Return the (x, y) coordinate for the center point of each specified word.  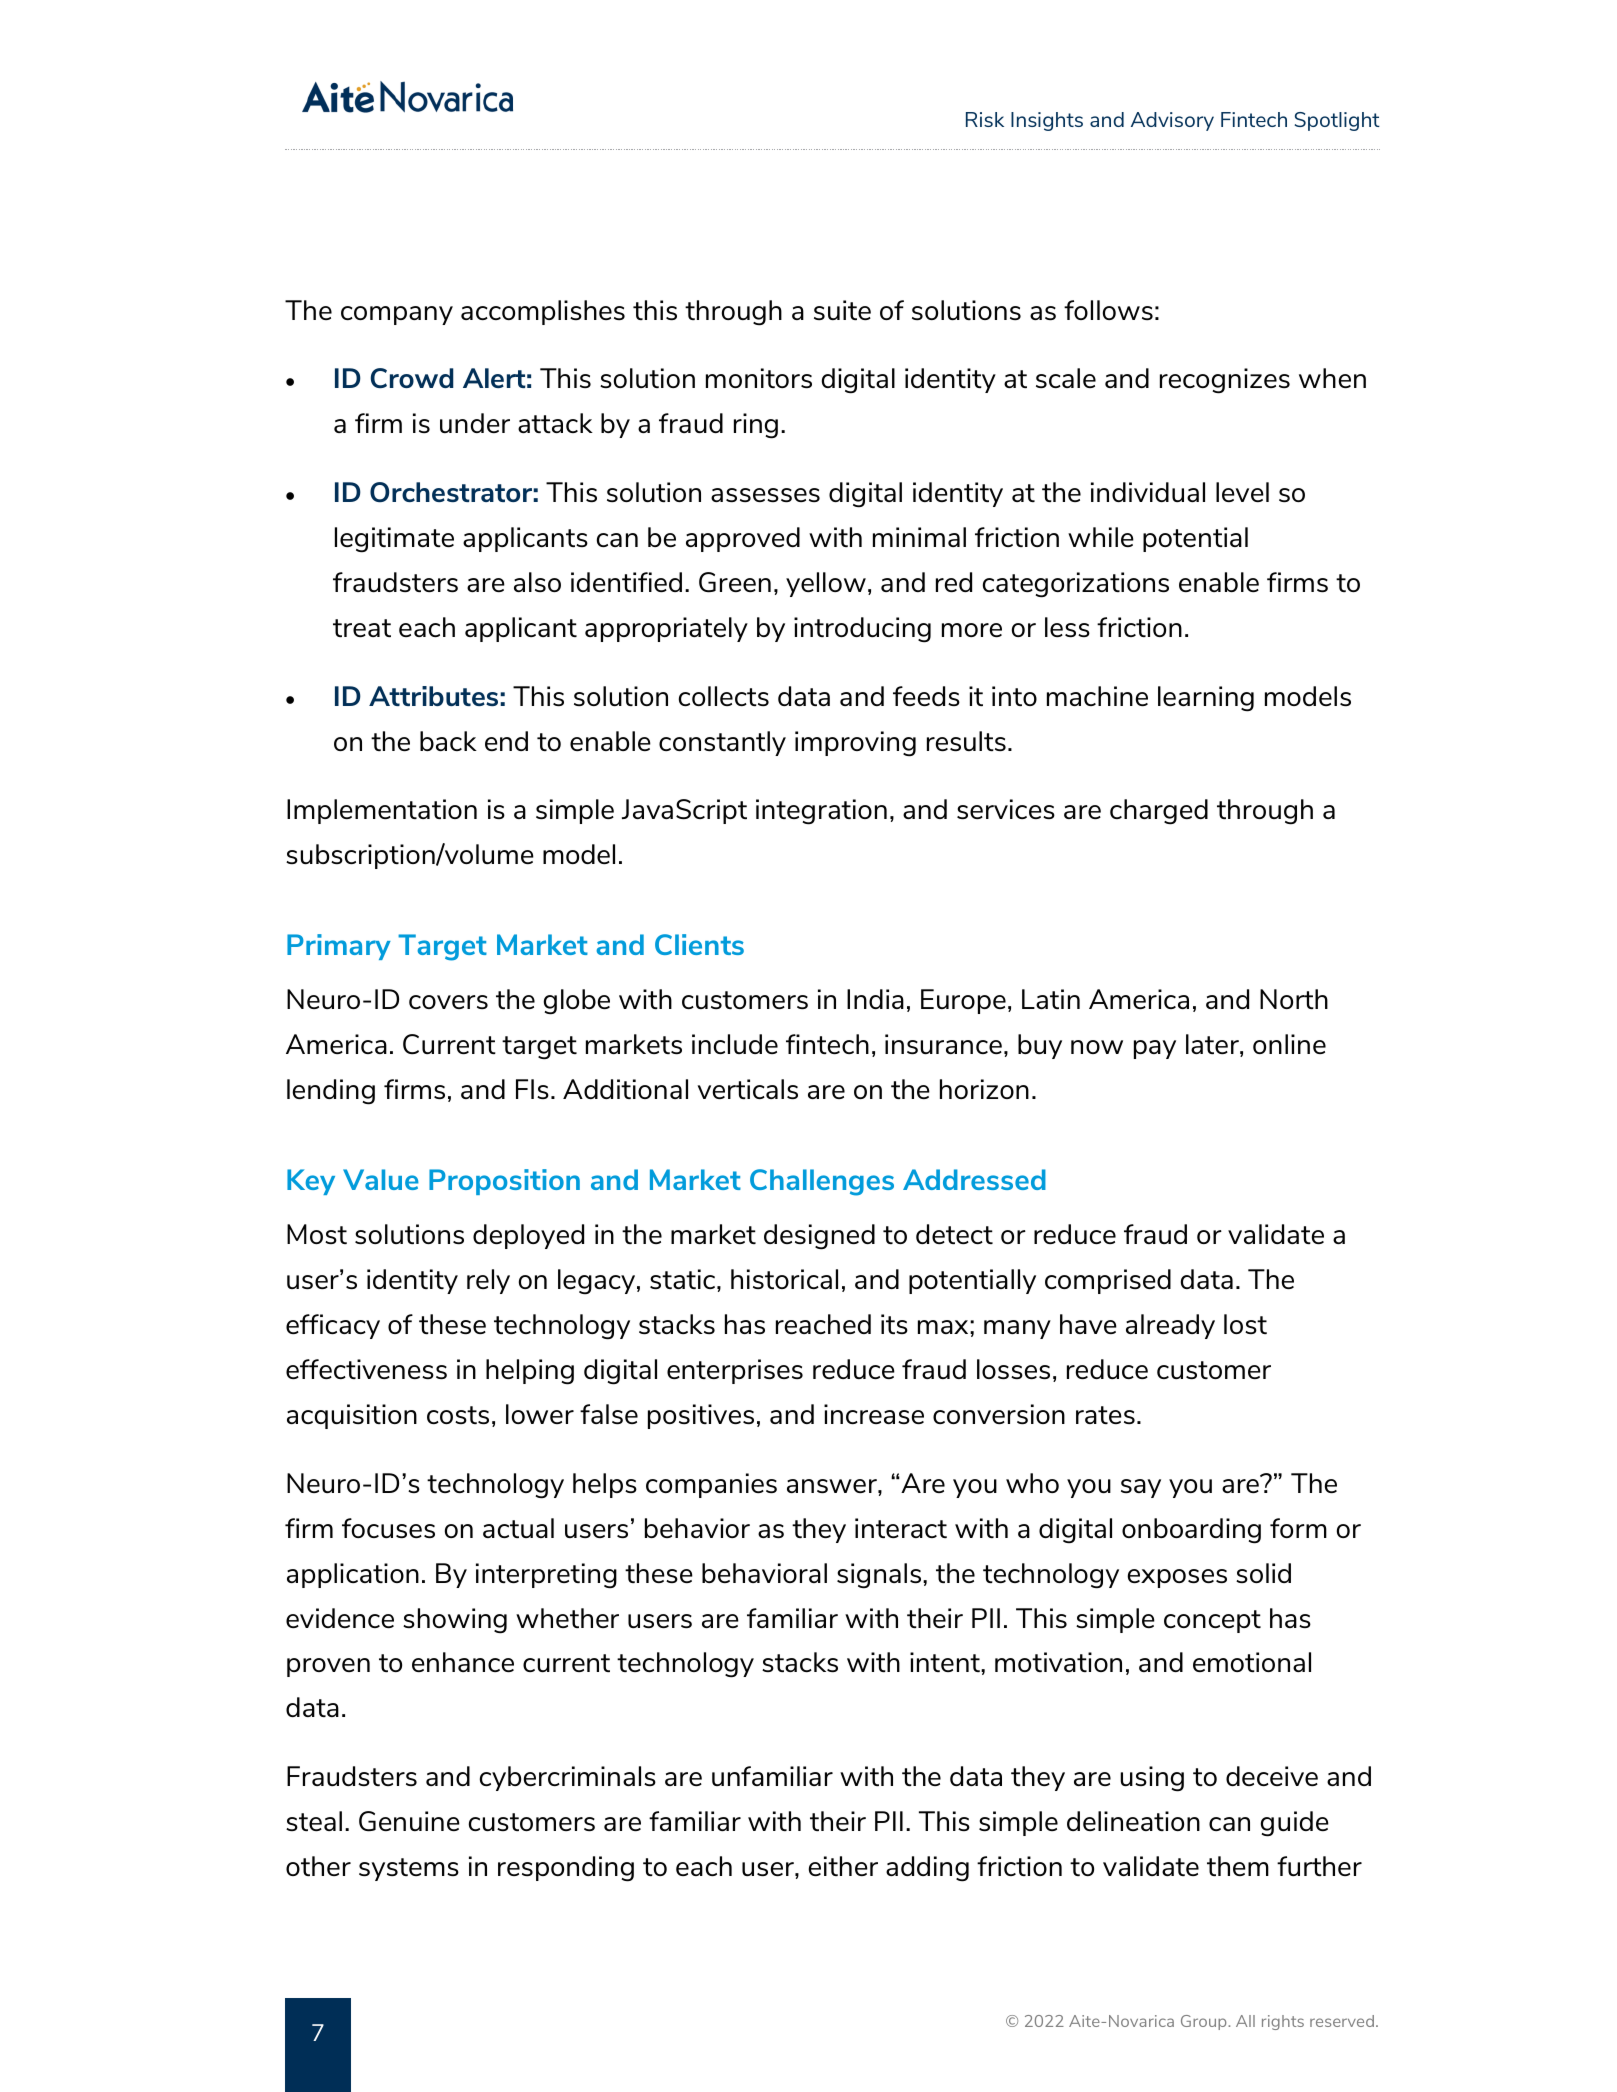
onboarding (1191, 1531)
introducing (862, 630)
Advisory (1172, 121)
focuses (388, 1528)
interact (901, 1528)
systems (409, 1869)
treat (362, 628)
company (397, 315)
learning (1206, 699)
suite (842, 310)
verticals (747, 1089)
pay (1155, 1049)
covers (448, 1002)
